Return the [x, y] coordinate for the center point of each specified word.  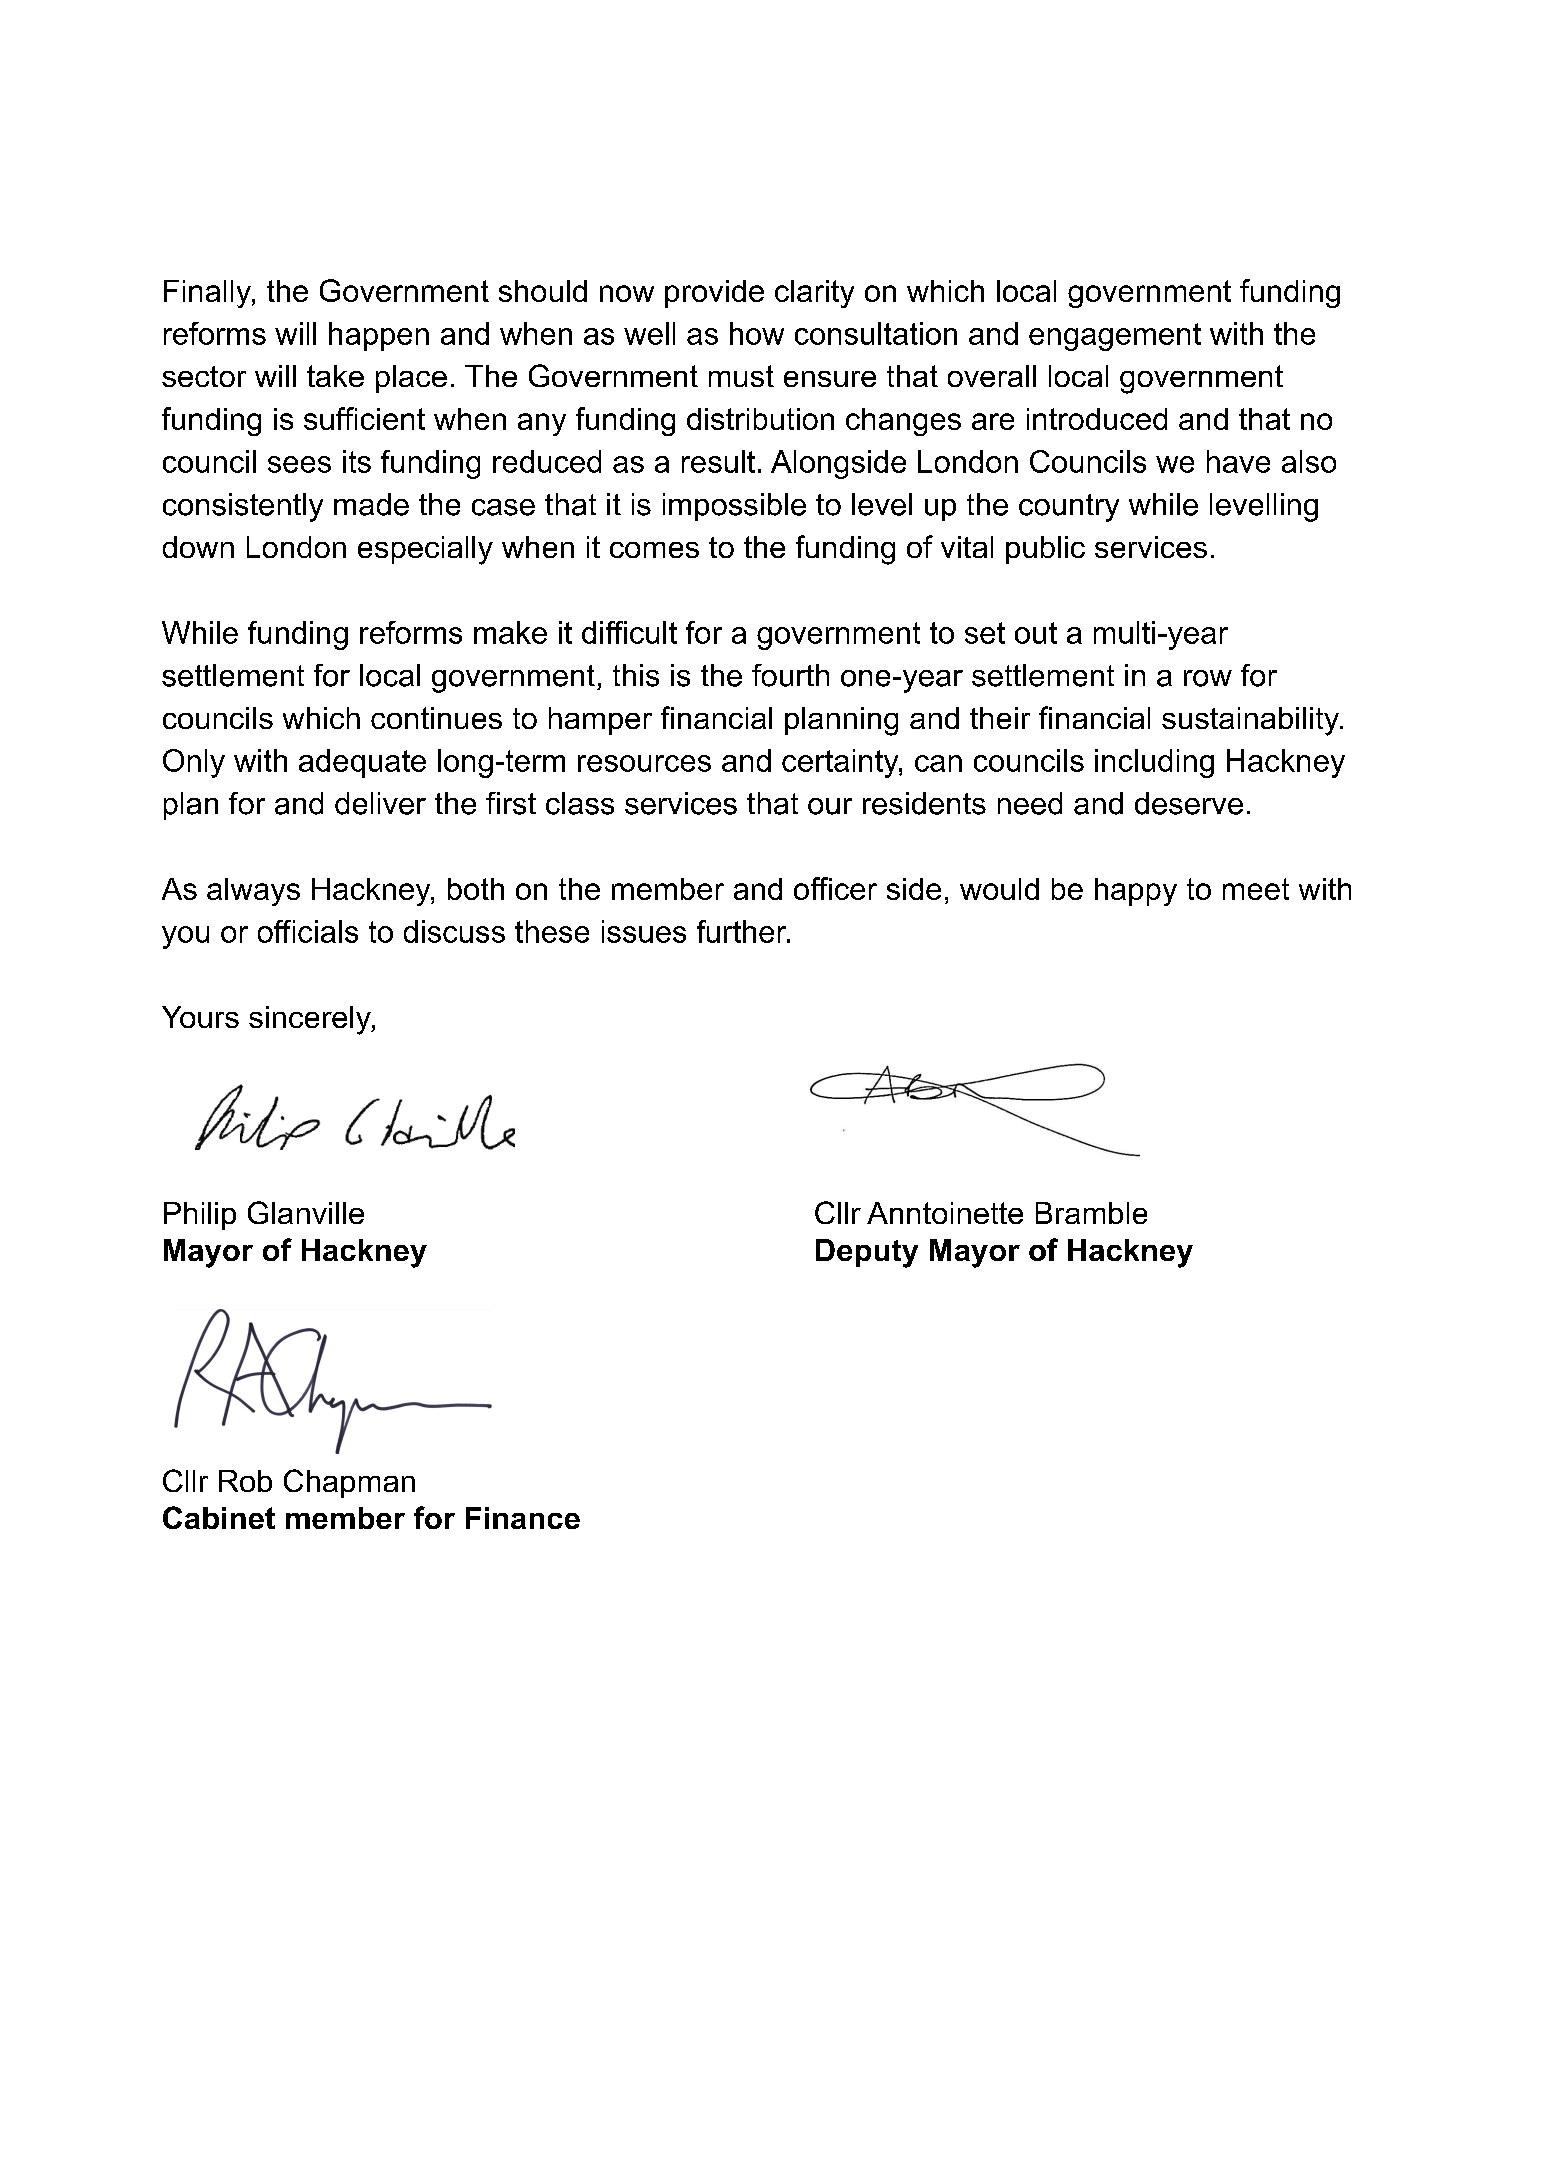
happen [379, 336]
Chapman [349, 1483]
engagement [1115, 337]
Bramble [1091, 1213]
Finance [523, 1518]
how [757, 333]
